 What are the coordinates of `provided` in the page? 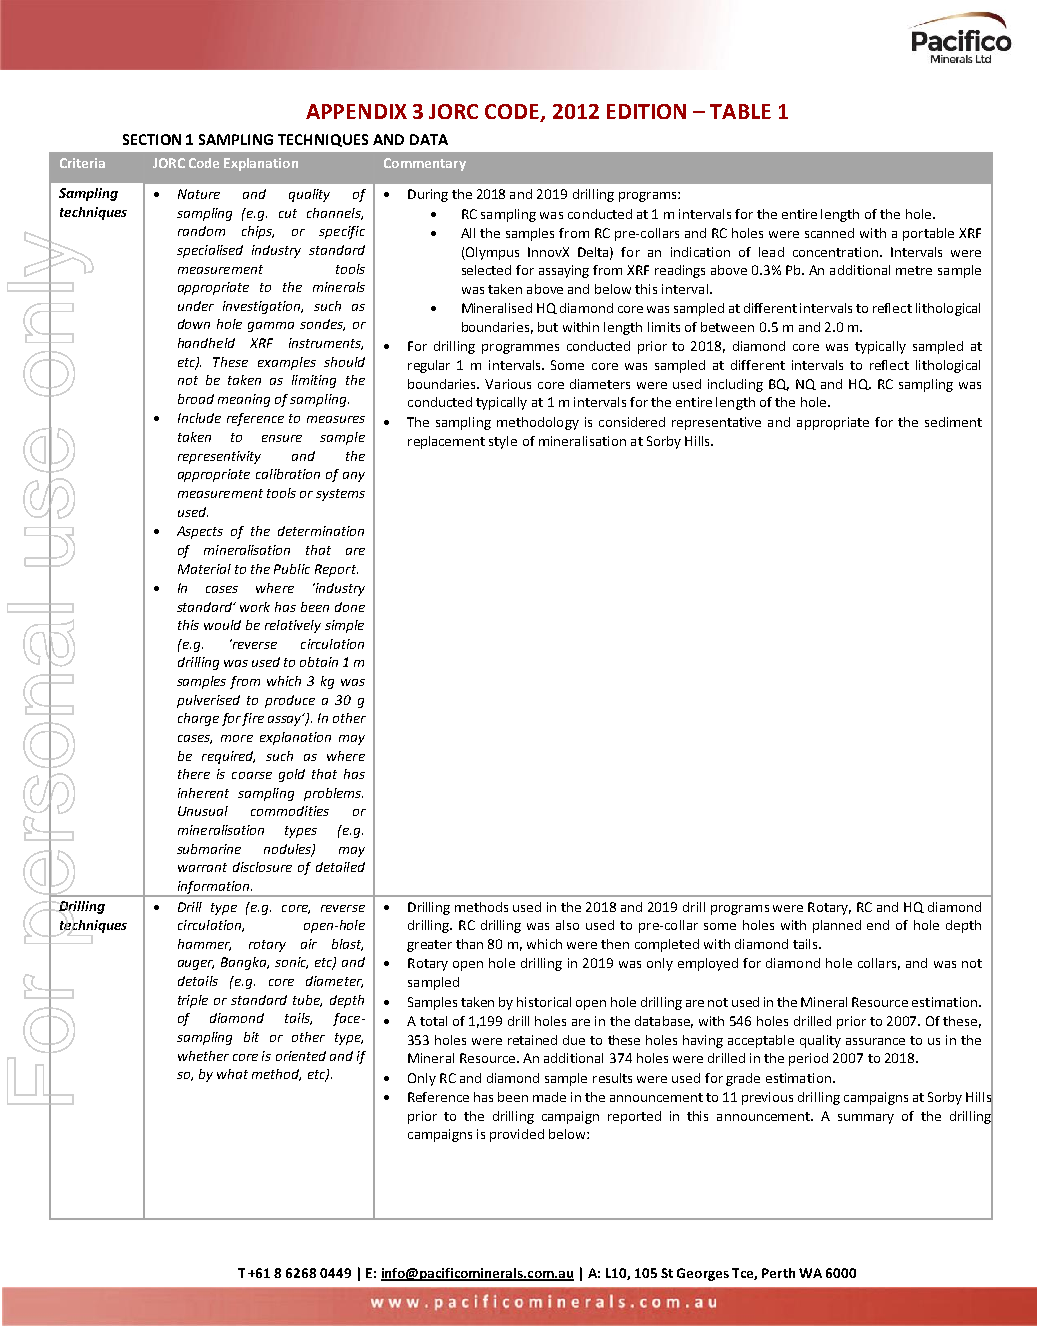 It's located at (517, 1135).
